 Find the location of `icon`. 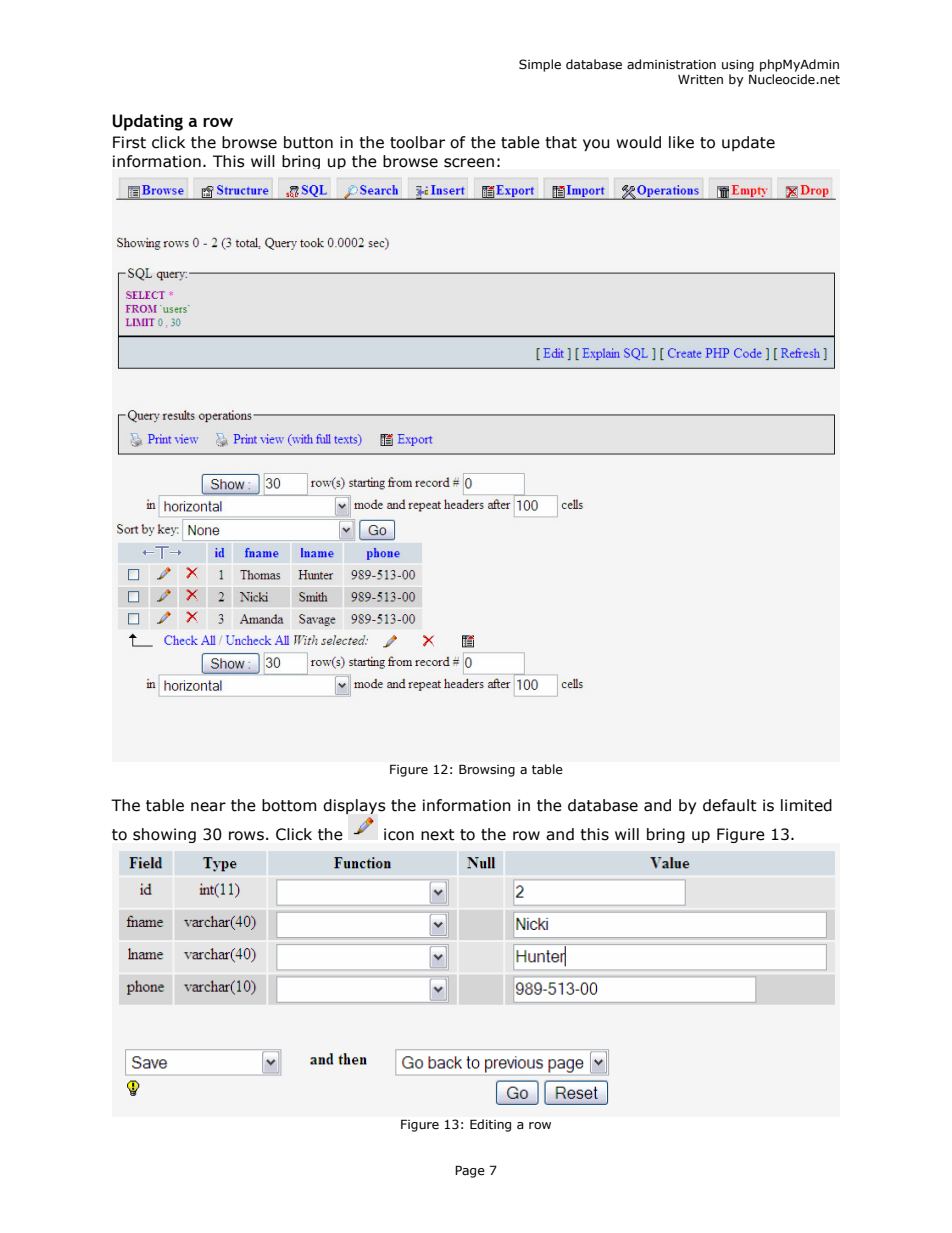

icon is located at coordinates (399, 834).
